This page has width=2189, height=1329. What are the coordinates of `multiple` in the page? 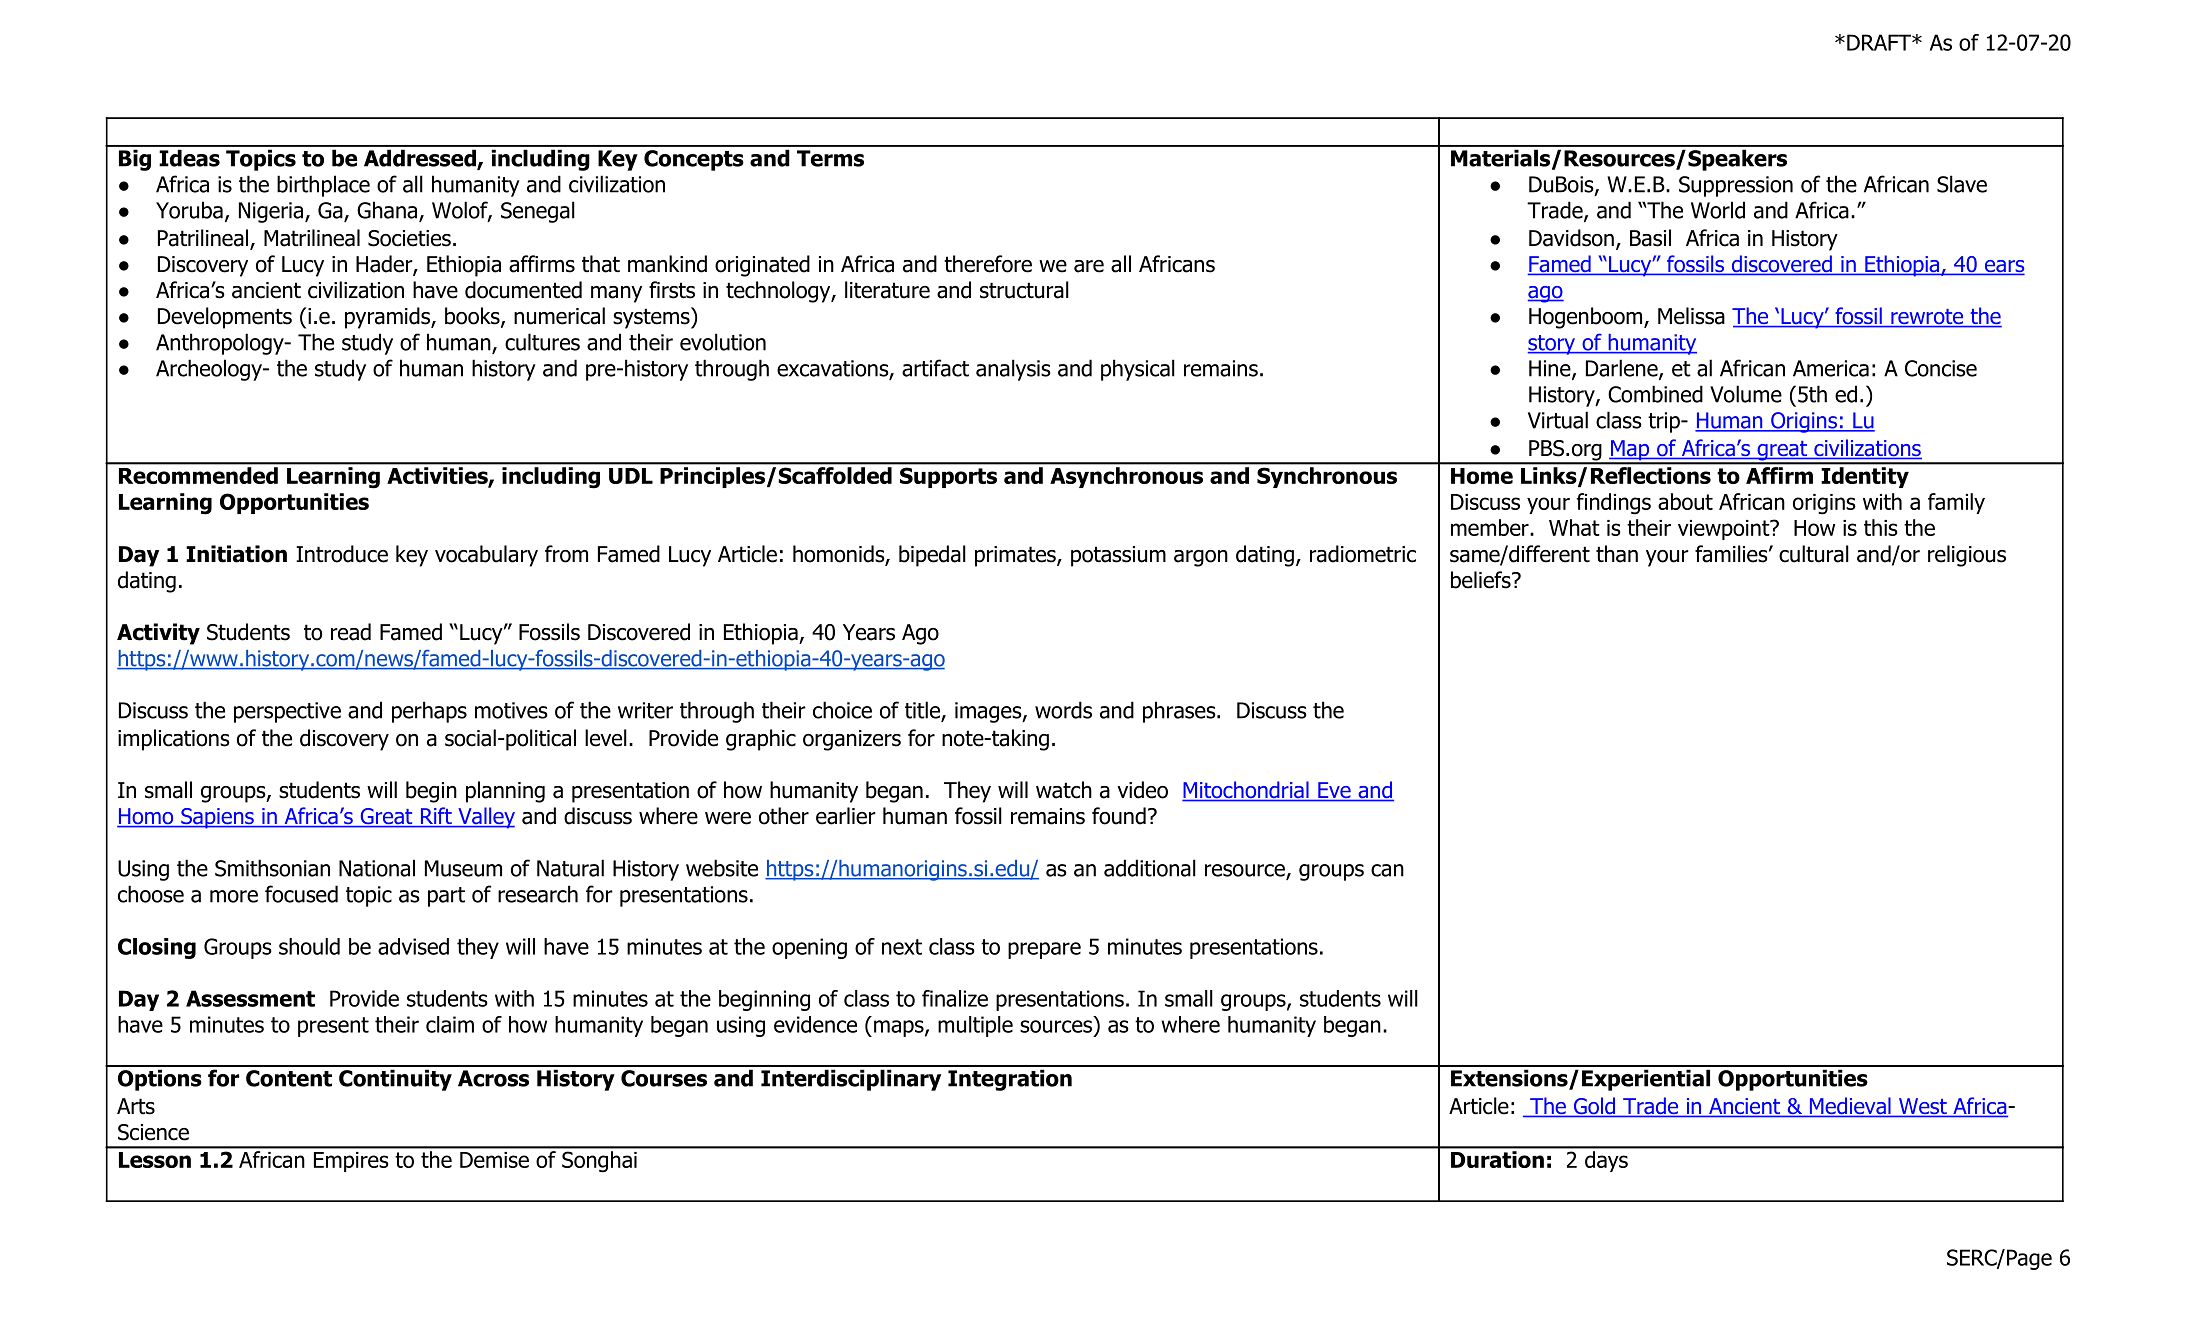 It's located at (975, 1026).
